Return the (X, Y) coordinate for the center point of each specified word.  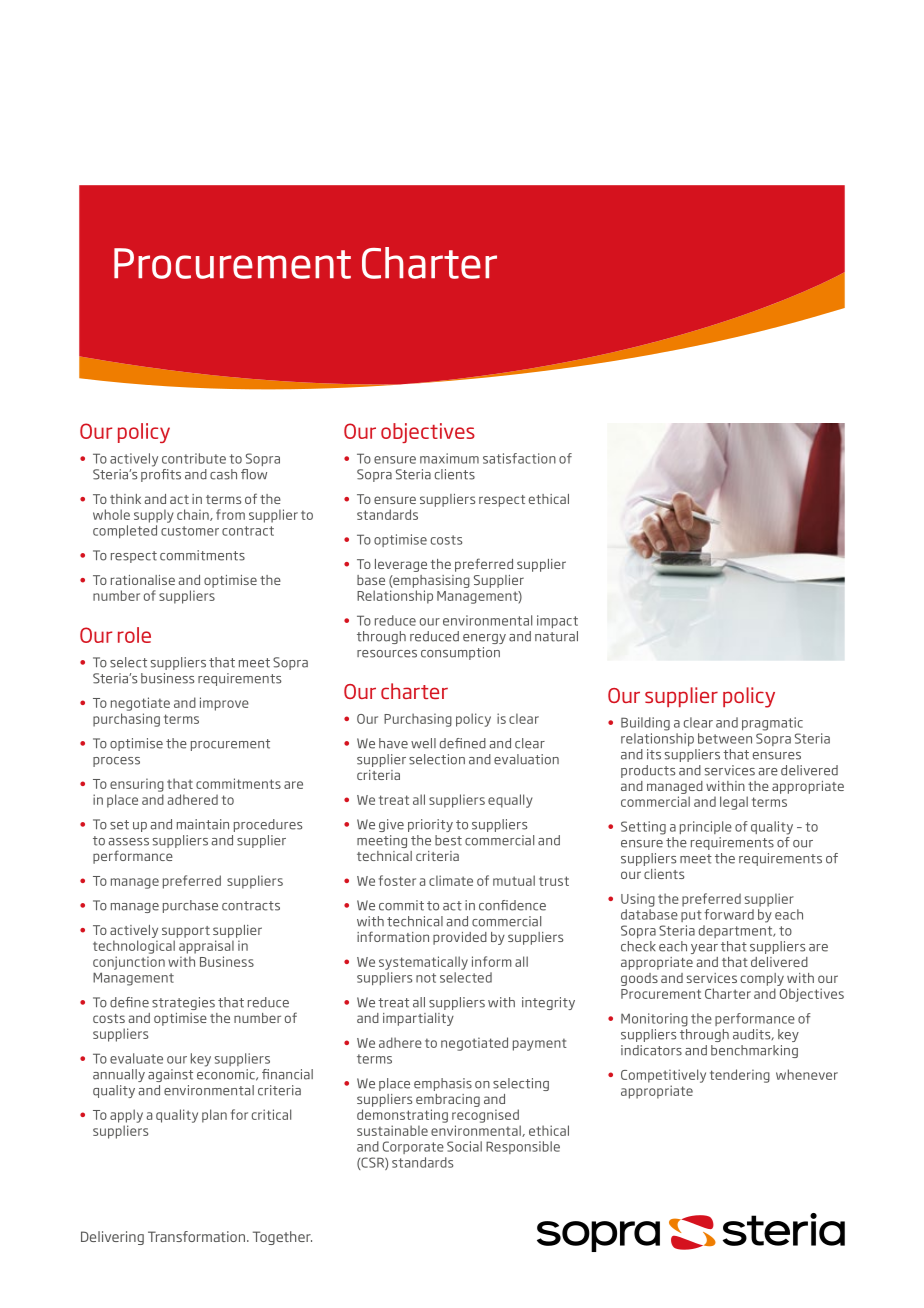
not (426, 978)
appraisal (206, 947)
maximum (449, 458)
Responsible (523, 1147)
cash (223, 474)
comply (762, 979)
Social (464, 1146)
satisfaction (519, 458)
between (725, 738)
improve (224, 704)
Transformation (196, 1236)
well (423, 743)
